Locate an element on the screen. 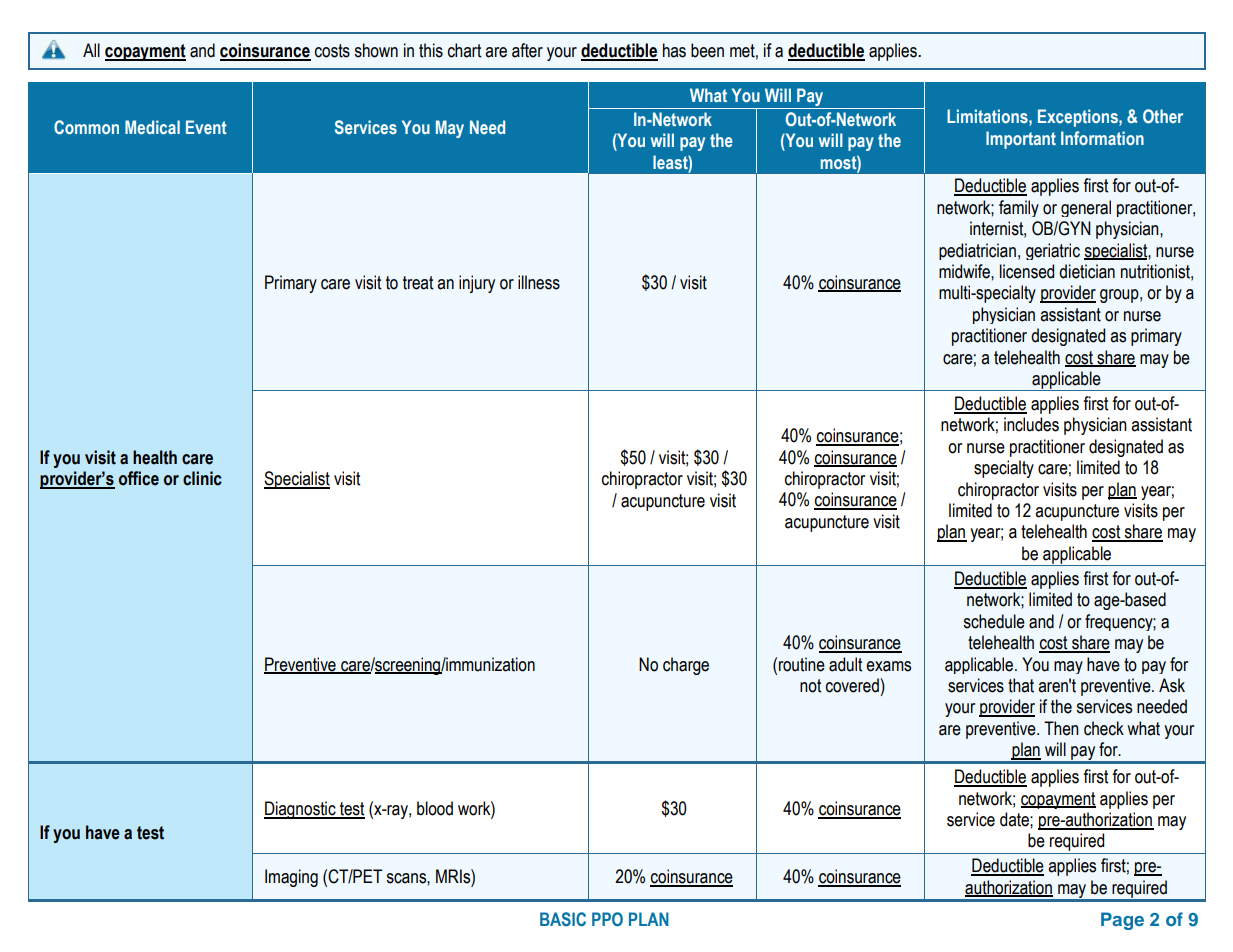 Image resolution: width=1233 pixels, height=952 pixels. clinic is located at coordinates (202, 478).
